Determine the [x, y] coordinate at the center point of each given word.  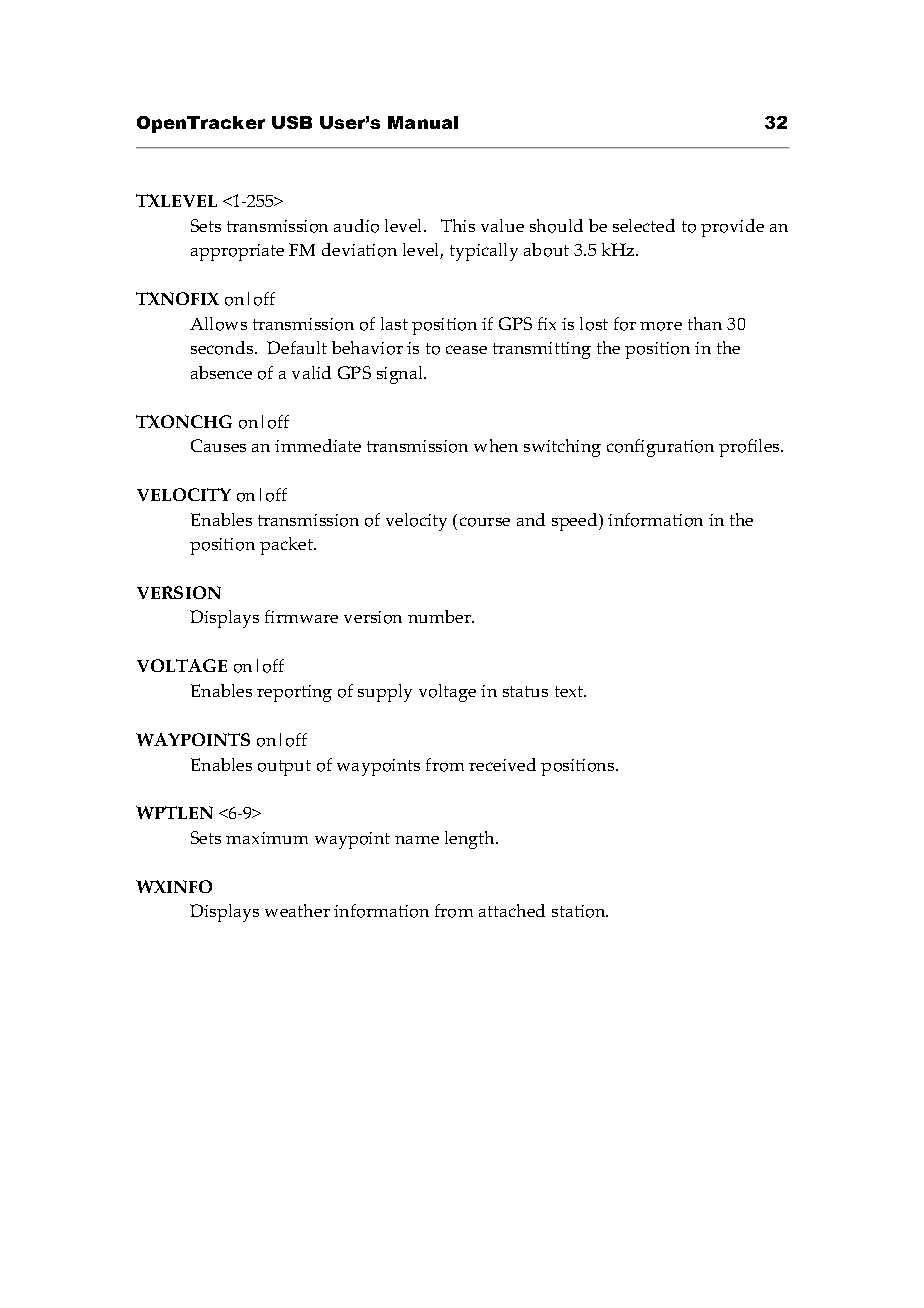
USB [292, 122]
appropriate [237, 252]
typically [484, 252]
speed [576, 522]
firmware [301, 616]
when [496, 445]
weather [297, 910]
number [441, 616]
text [570, 691]
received [502, 764]
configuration [660, 448]
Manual [423, 122]
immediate [318, 445]
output [284, 768]
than [705, 323]
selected [644, 225]
